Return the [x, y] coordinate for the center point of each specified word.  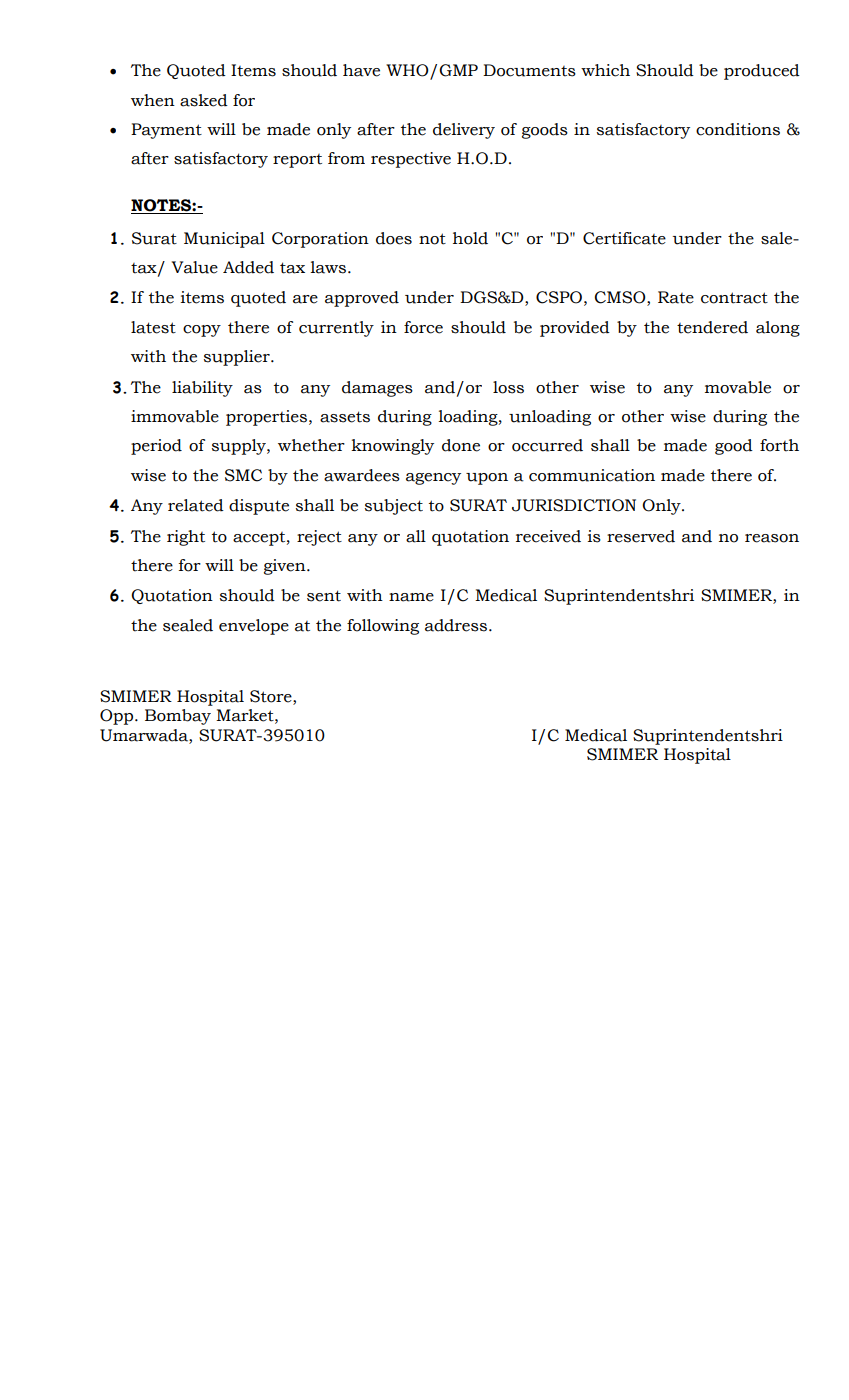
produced [762, 72]
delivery [464, 131]
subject [394, 507]
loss [508, 387]
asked [204, 100]
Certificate [624, 238]
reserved [641, 536]
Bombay [178, 717]
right [186, 538]
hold [470, 238]
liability [202, 389]
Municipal [224, 240]
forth [779, 445]
